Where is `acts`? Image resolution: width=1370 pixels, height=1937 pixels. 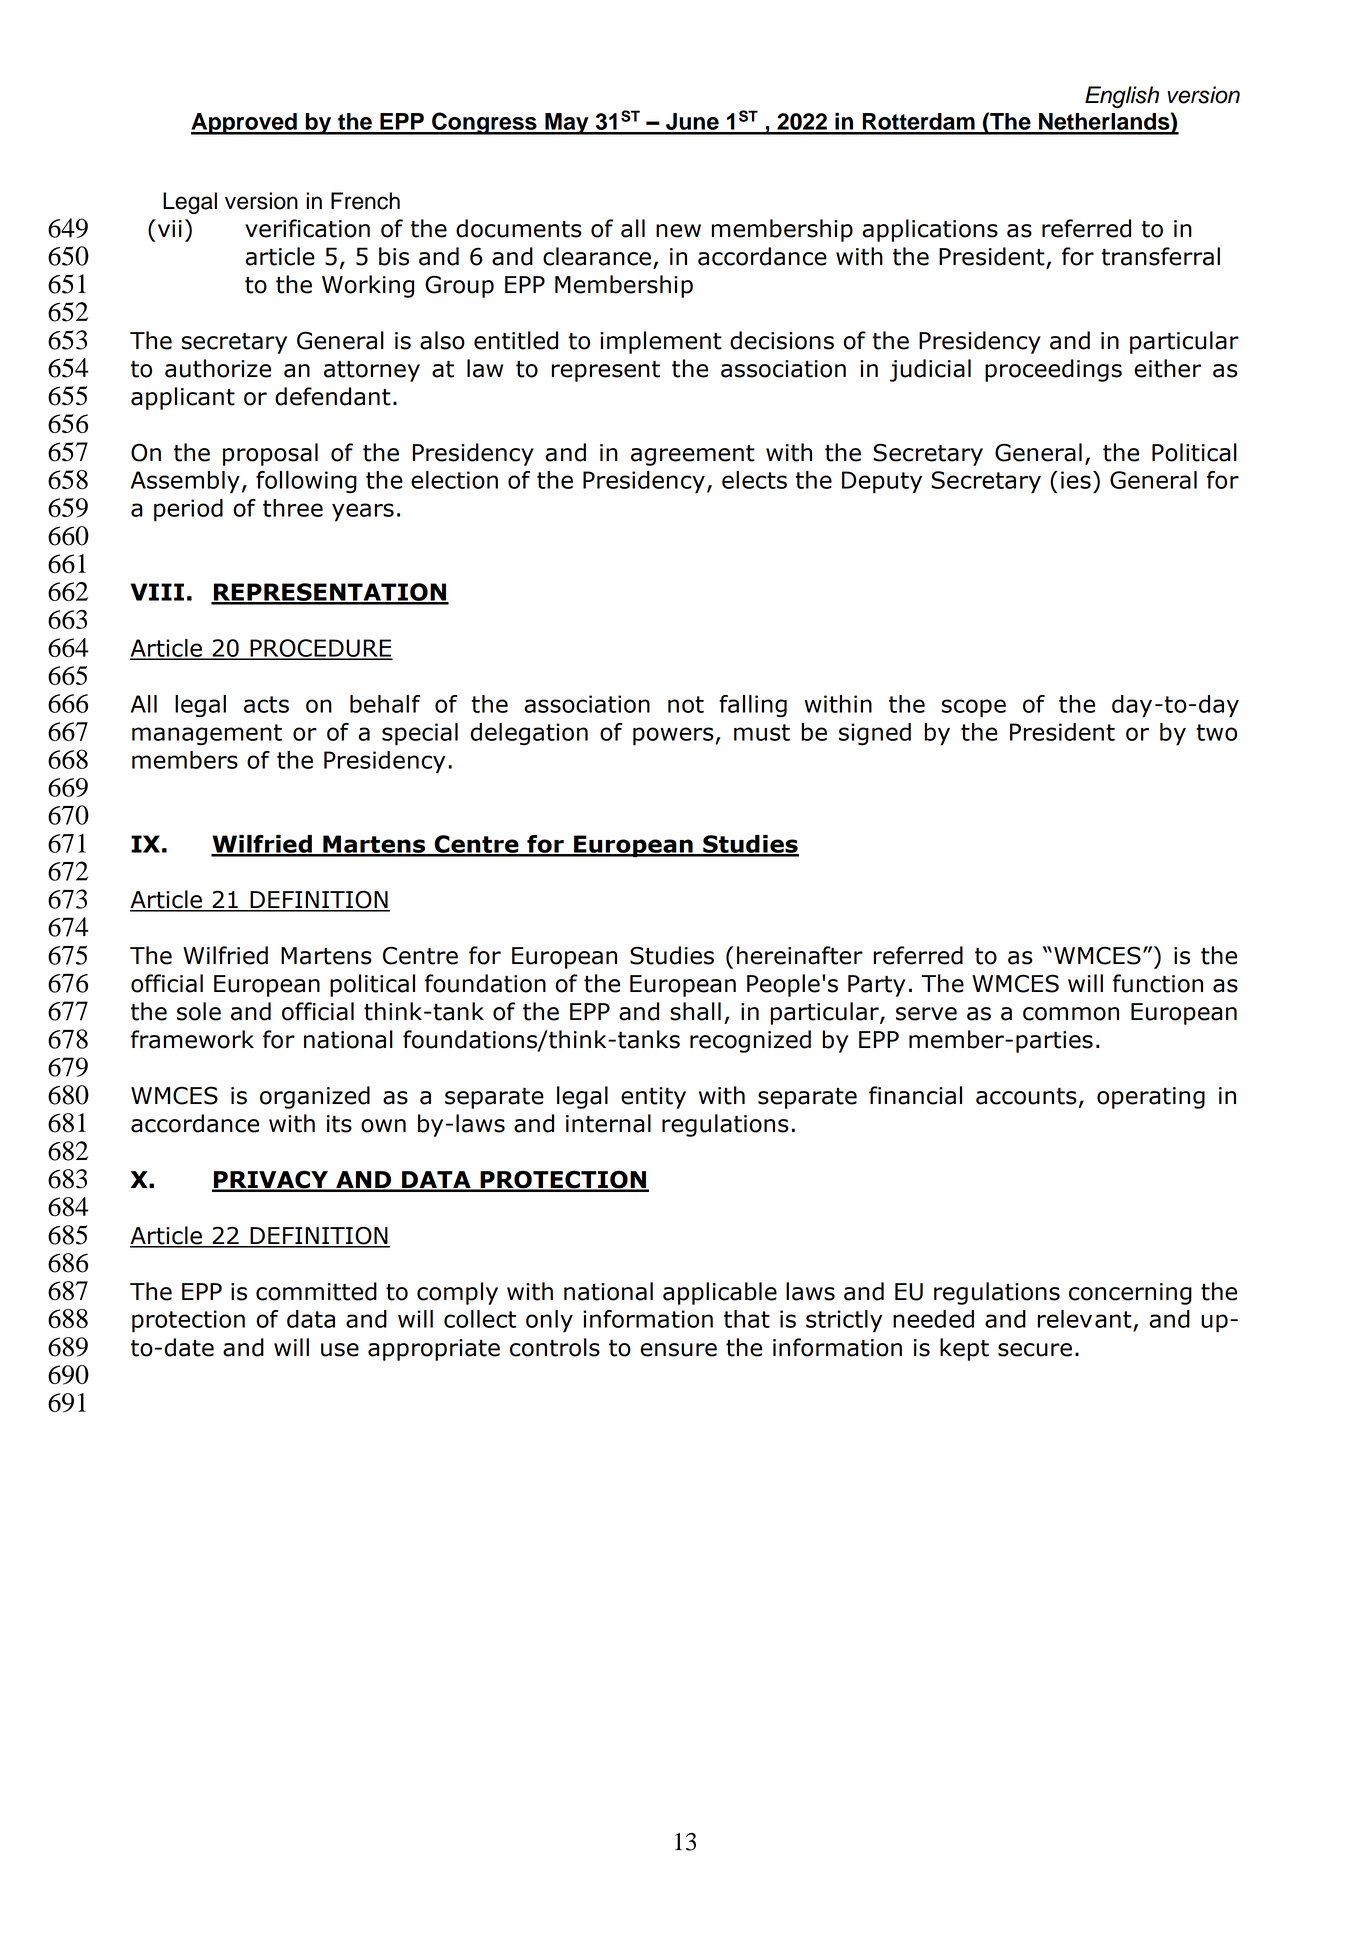
acts is located at coordinates (266, 704).
